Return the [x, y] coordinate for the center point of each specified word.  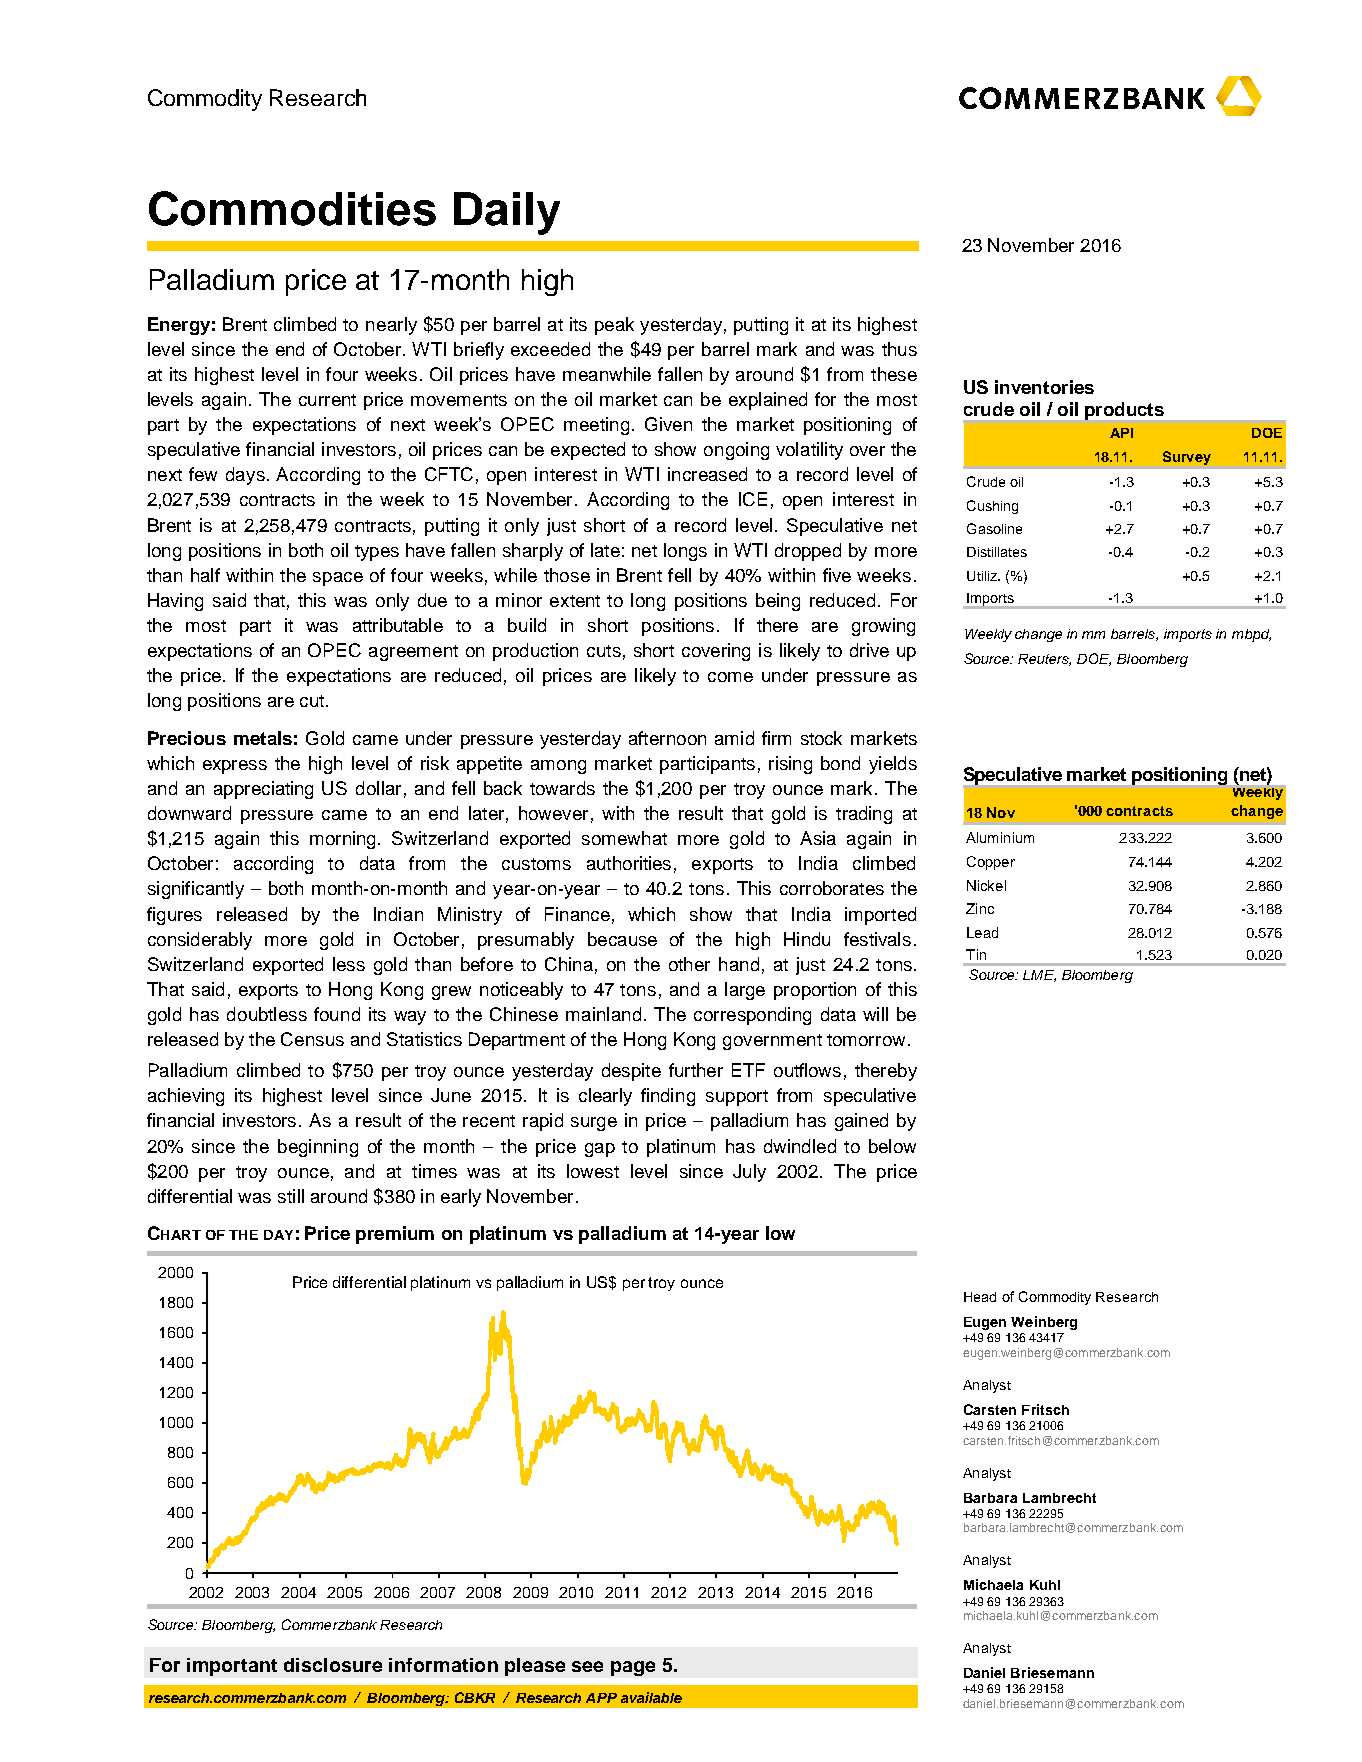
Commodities [292, 208]
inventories [1044, 387]
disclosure [333, 1665]
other [689, 964]
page [633, 1668]
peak [614, 326]
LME [1039, 976]
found [337, 1014]
